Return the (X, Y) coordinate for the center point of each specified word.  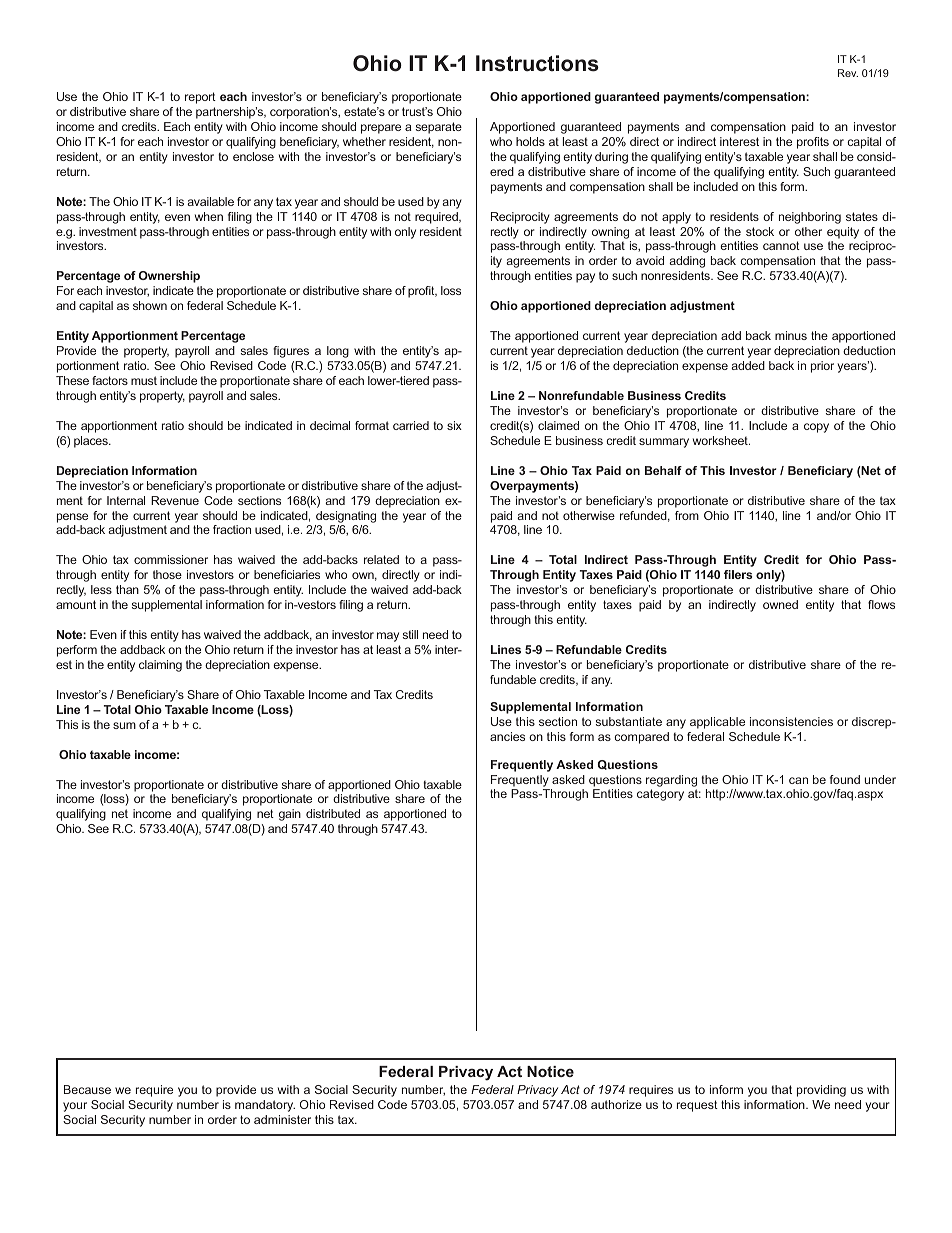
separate (439, 128)
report (200, 98)
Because (87, 1089)
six (454, 425)
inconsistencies (791, 721)
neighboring (810, 218)
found (845, 779)
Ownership (169, 277)
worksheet (721, 440)
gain (290, 815)
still (410, 634)
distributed (333, 813)
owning (610, 233)
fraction (232, 529)
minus (791, 335)
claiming (160, 666)
